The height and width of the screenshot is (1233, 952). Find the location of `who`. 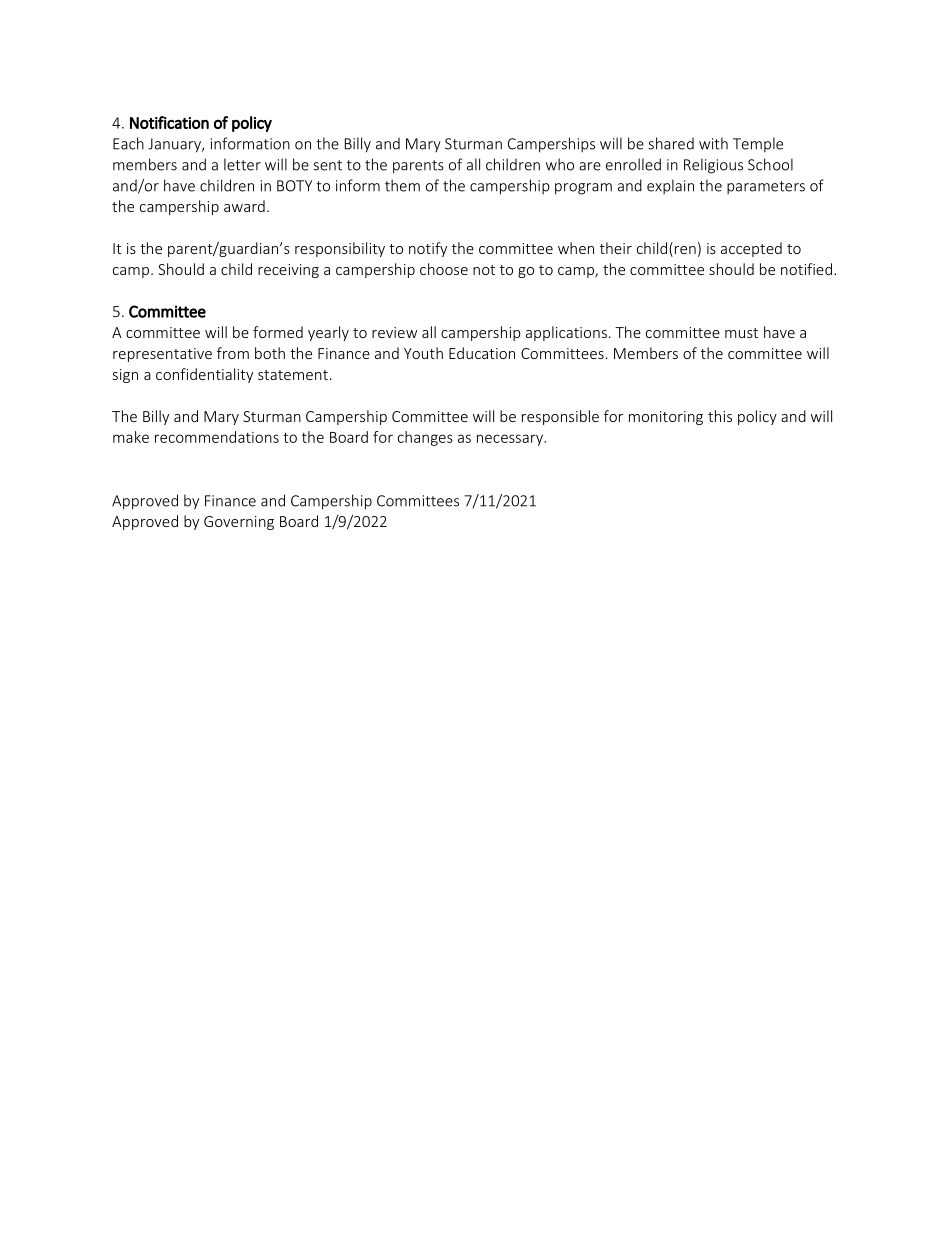

who is located at coordinates (560, 164).
